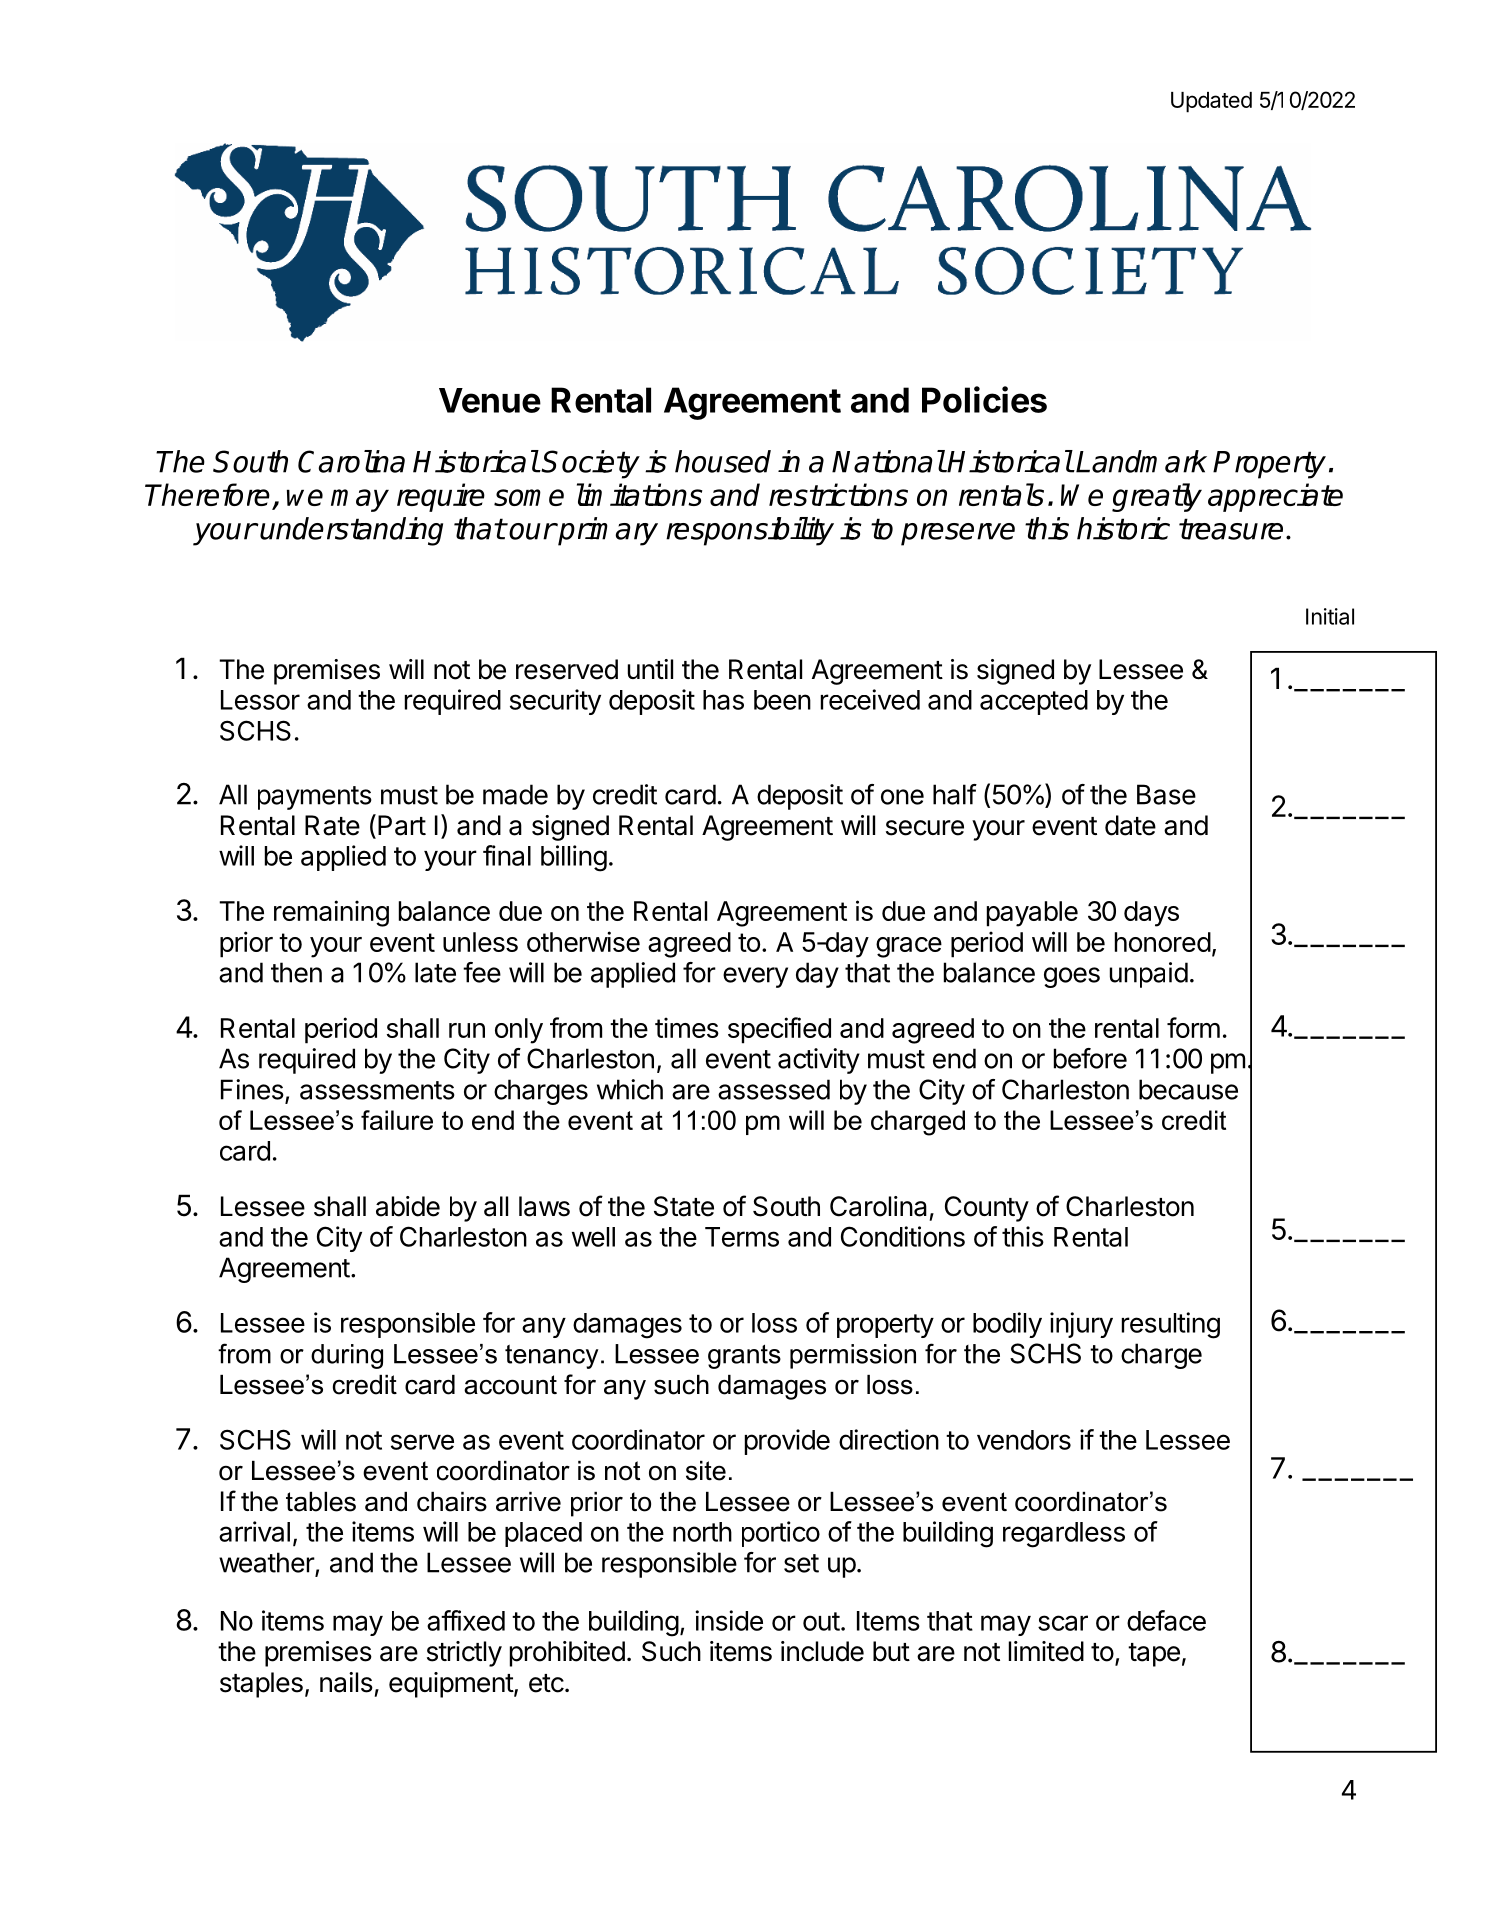 The height and width of the page is (1923, 1486). Describe the element at coordinates (723, 461) in the page. I see `housed` at that location.
